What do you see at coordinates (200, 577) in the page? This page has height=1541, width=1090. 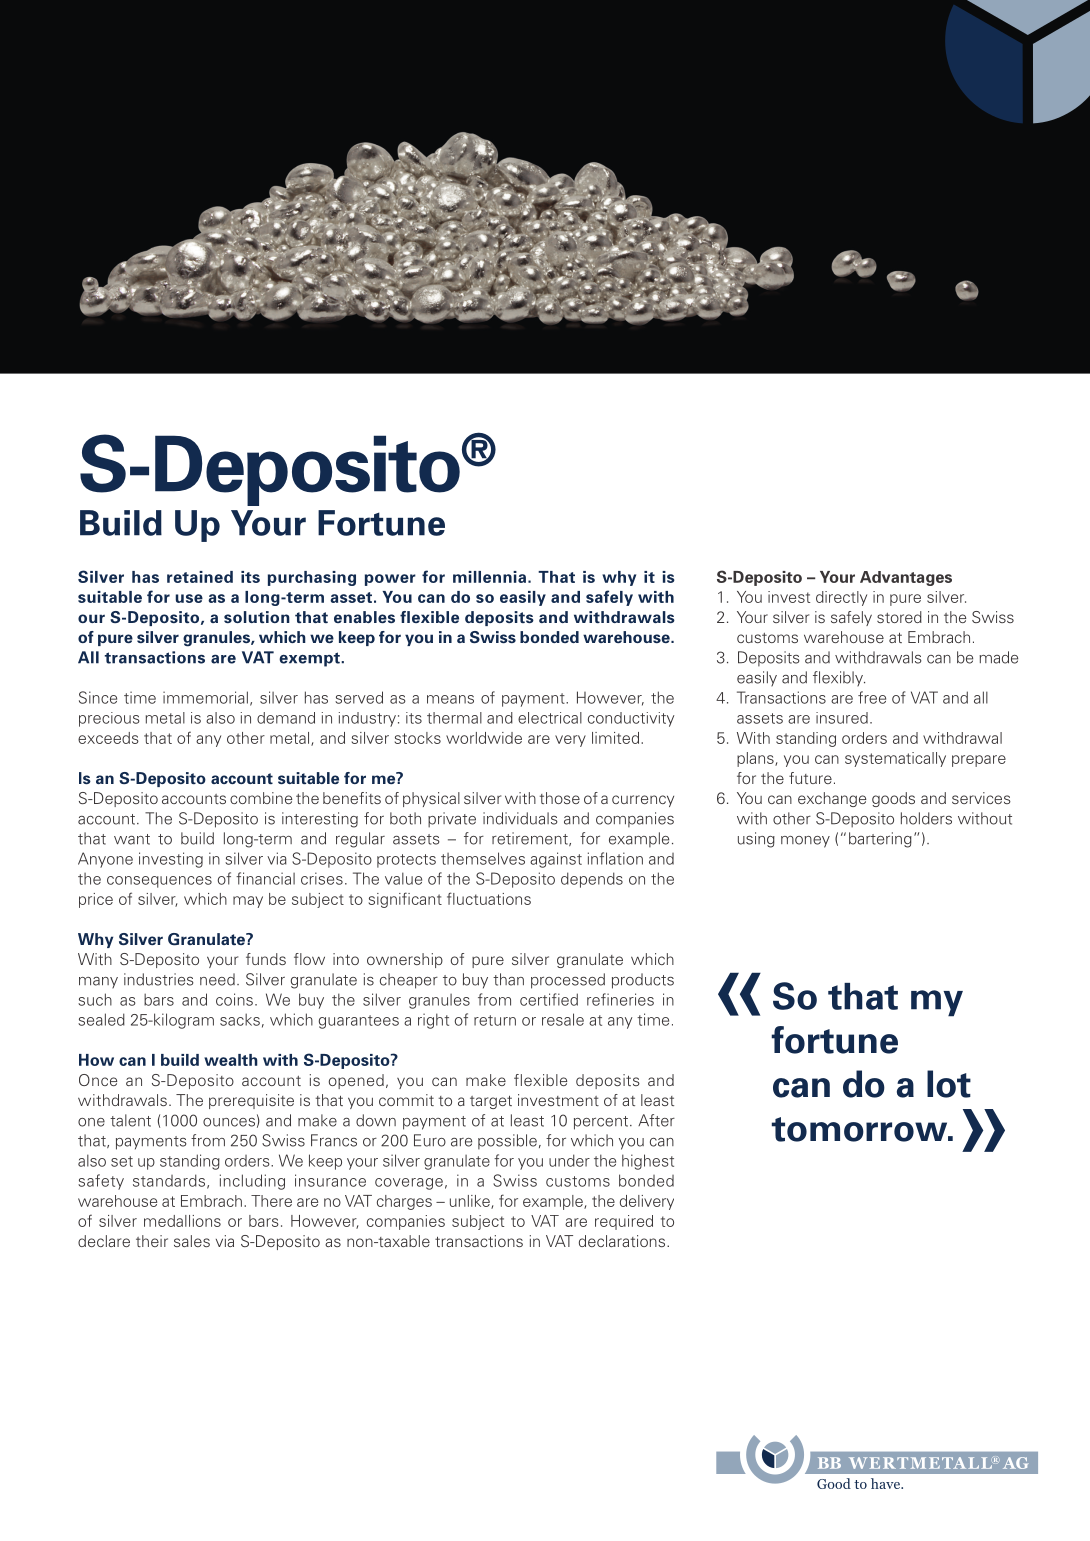 I see `retained` at bounding box center [200, 577].
